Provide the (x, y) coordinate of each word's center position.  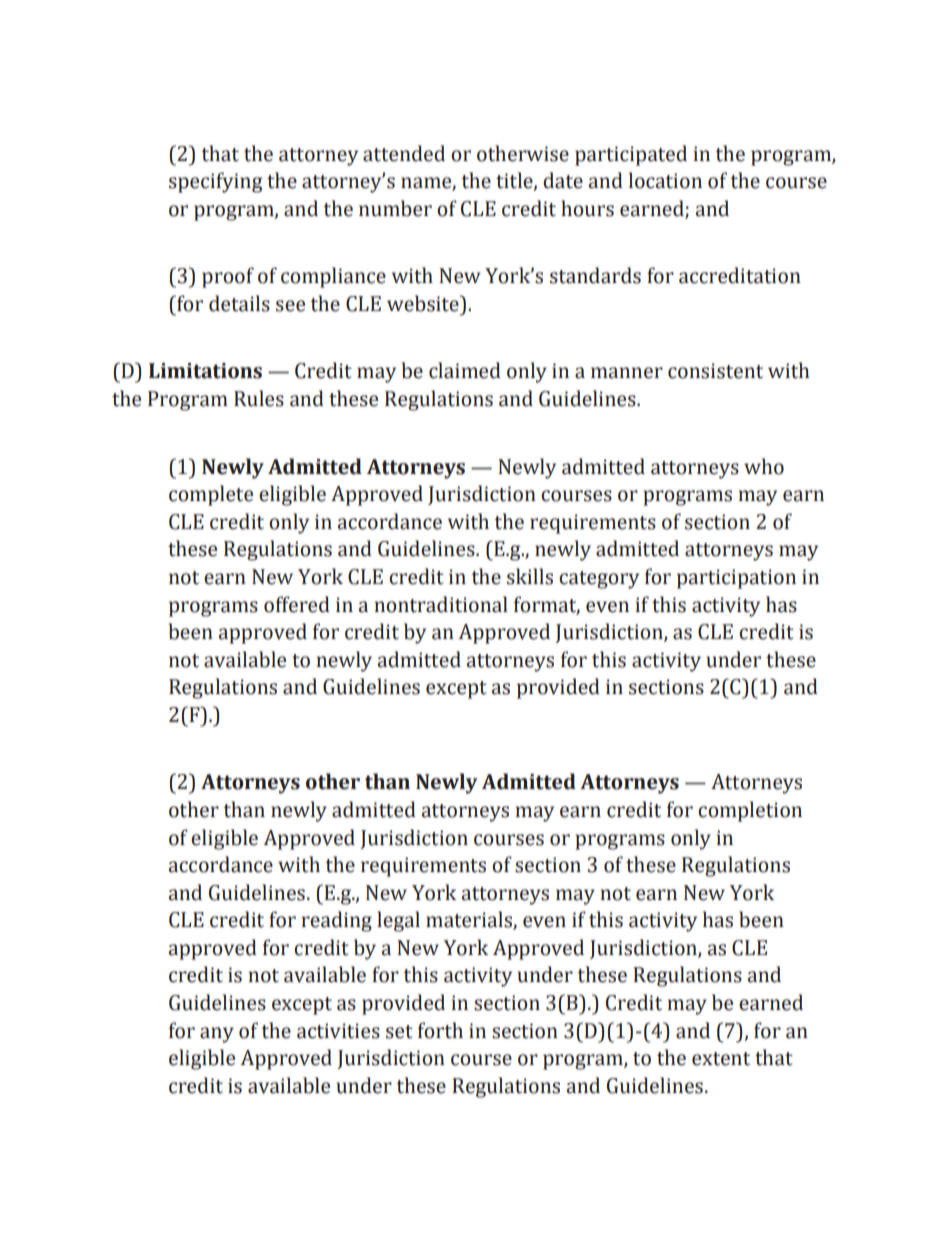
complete (211, 495)
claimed (465, 370)
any (217, 1035)
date (563, 180)
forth (440, 1030)
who (764, 466)
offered (297, 604)
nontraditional (441, 604)
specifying (216, 182)
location (665, 180)
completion (750, 811)
